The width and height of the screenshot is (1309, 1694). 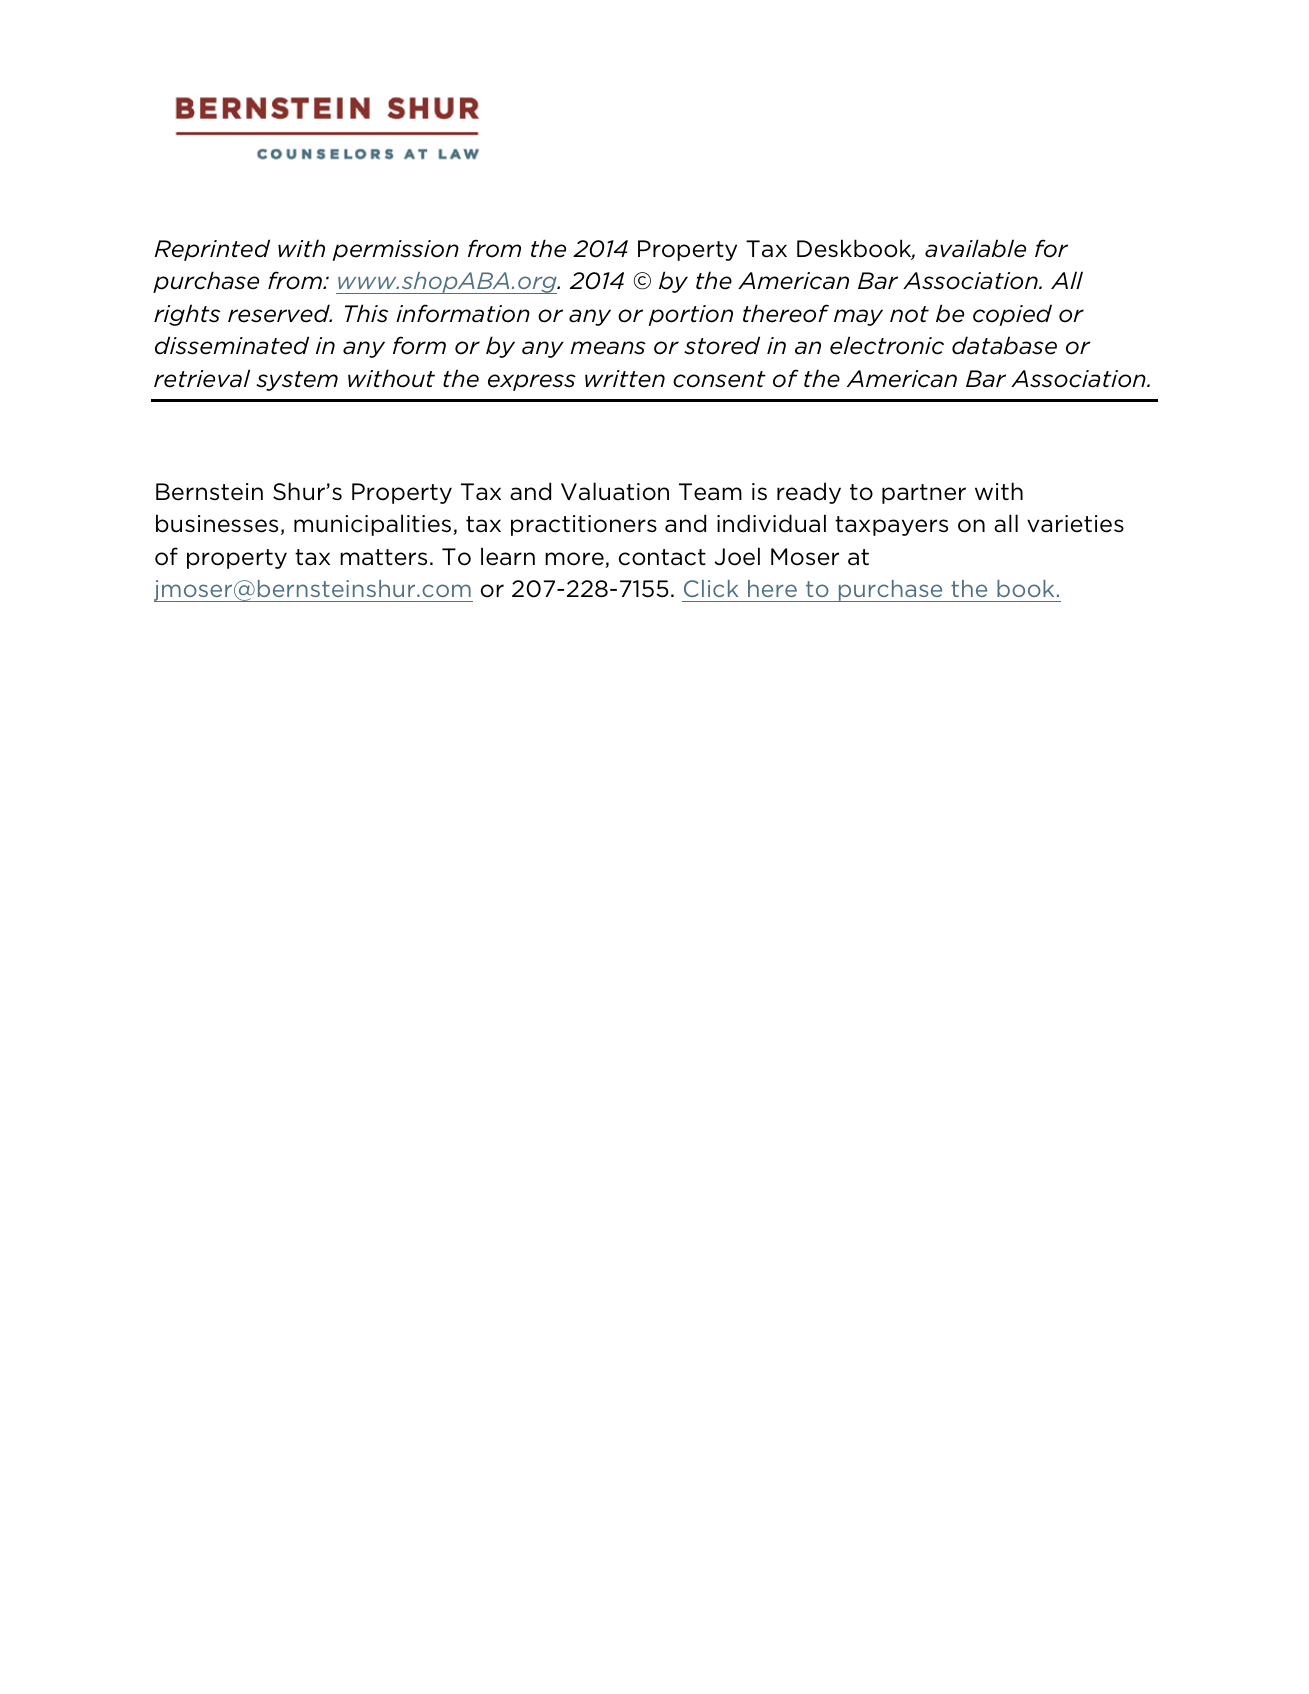 I want to click on disseminated, so click(x=232, y=345).
